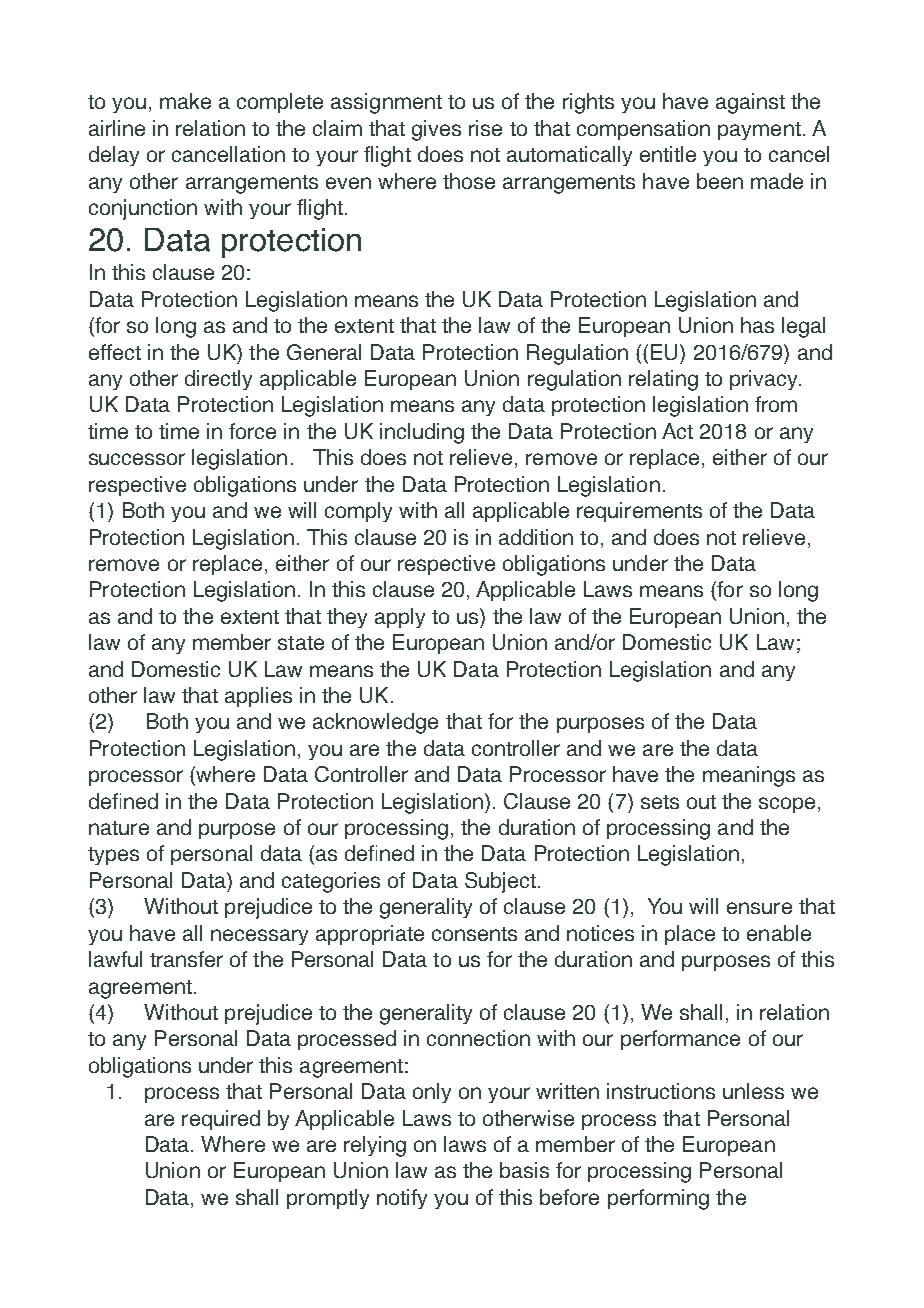 The image size is (924, 1308). What do you see at coordinates (749, 776) in the screenshot?
I see `meanings` at bounding box center [749, 776].
